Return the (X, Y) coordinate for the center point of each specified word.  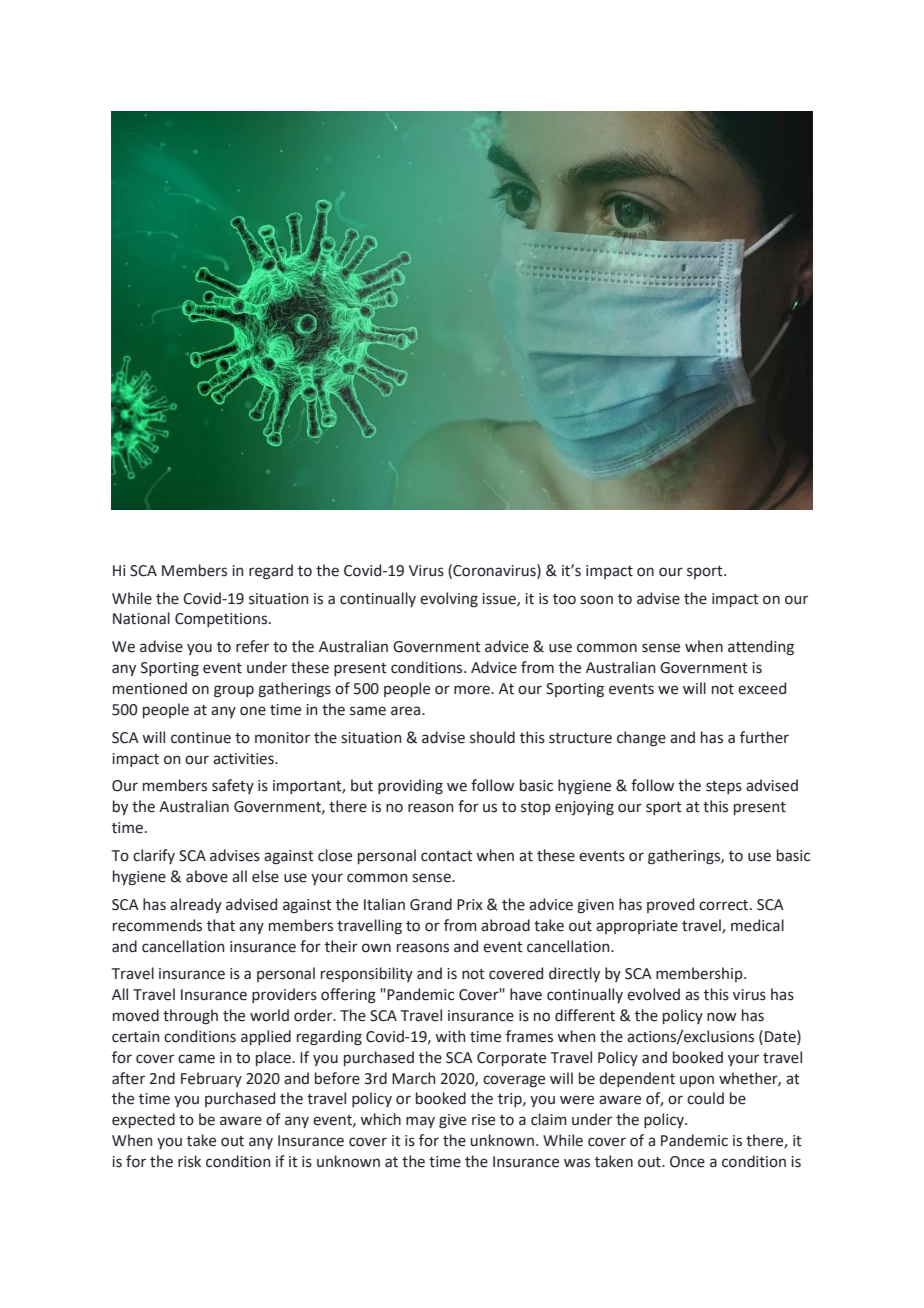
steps (724, 787)
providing (410, 787)
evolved (653, 994)
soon (596, 600)
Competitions (222, 620)
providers (284, 995)
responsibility (367, 974)
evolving (449, 600)
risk (189, 1161)
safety (233, 786)
